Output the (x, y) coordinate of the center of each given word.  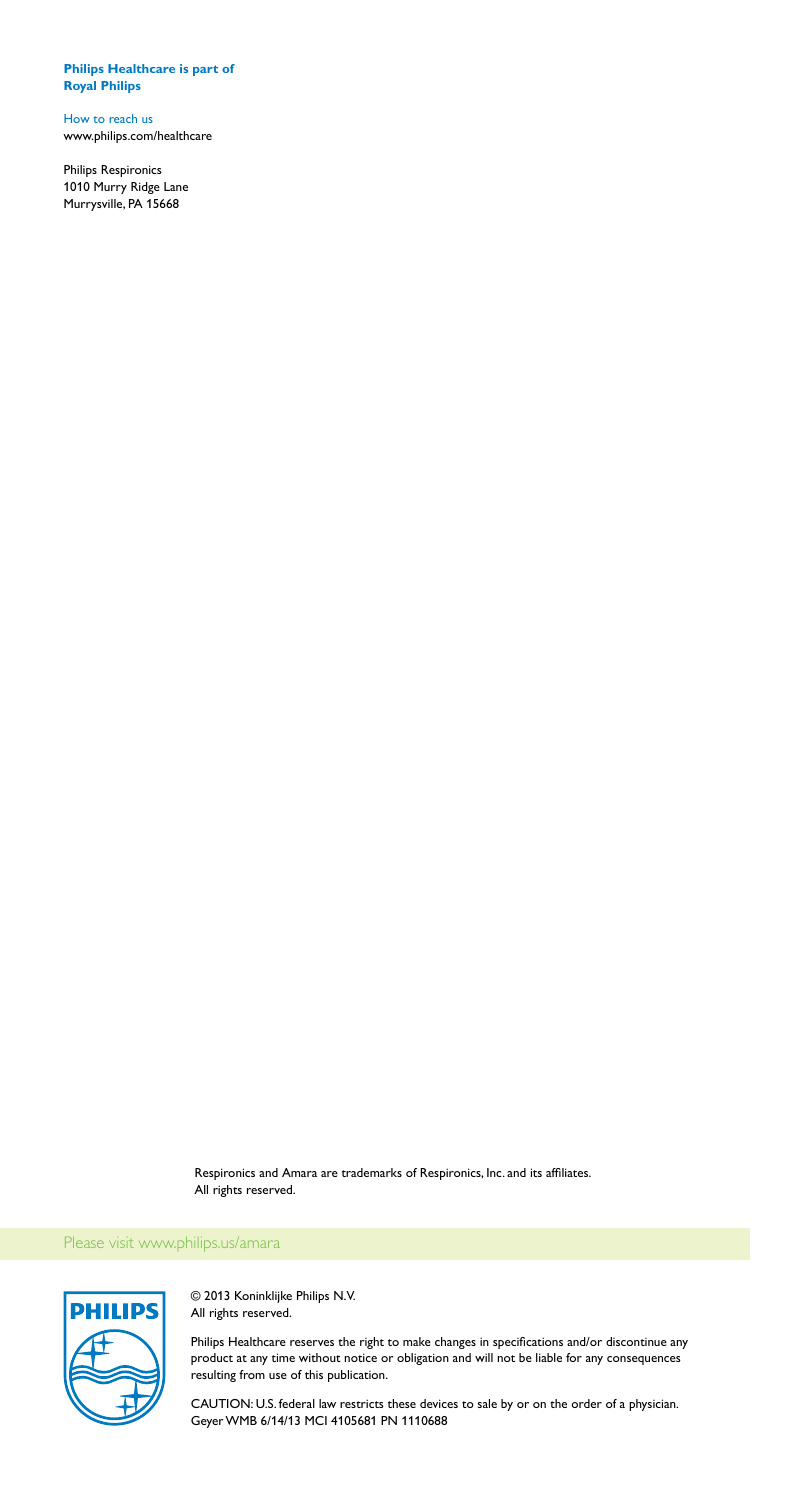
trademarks (372, 1172)
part (205, 70)
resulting (213, 1376)
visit (121, 1242)
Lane (176, 186)
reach (123, 118)
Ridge (145, 188)
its (536, 1172)
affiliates (568, 1172)
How (77, 118)
